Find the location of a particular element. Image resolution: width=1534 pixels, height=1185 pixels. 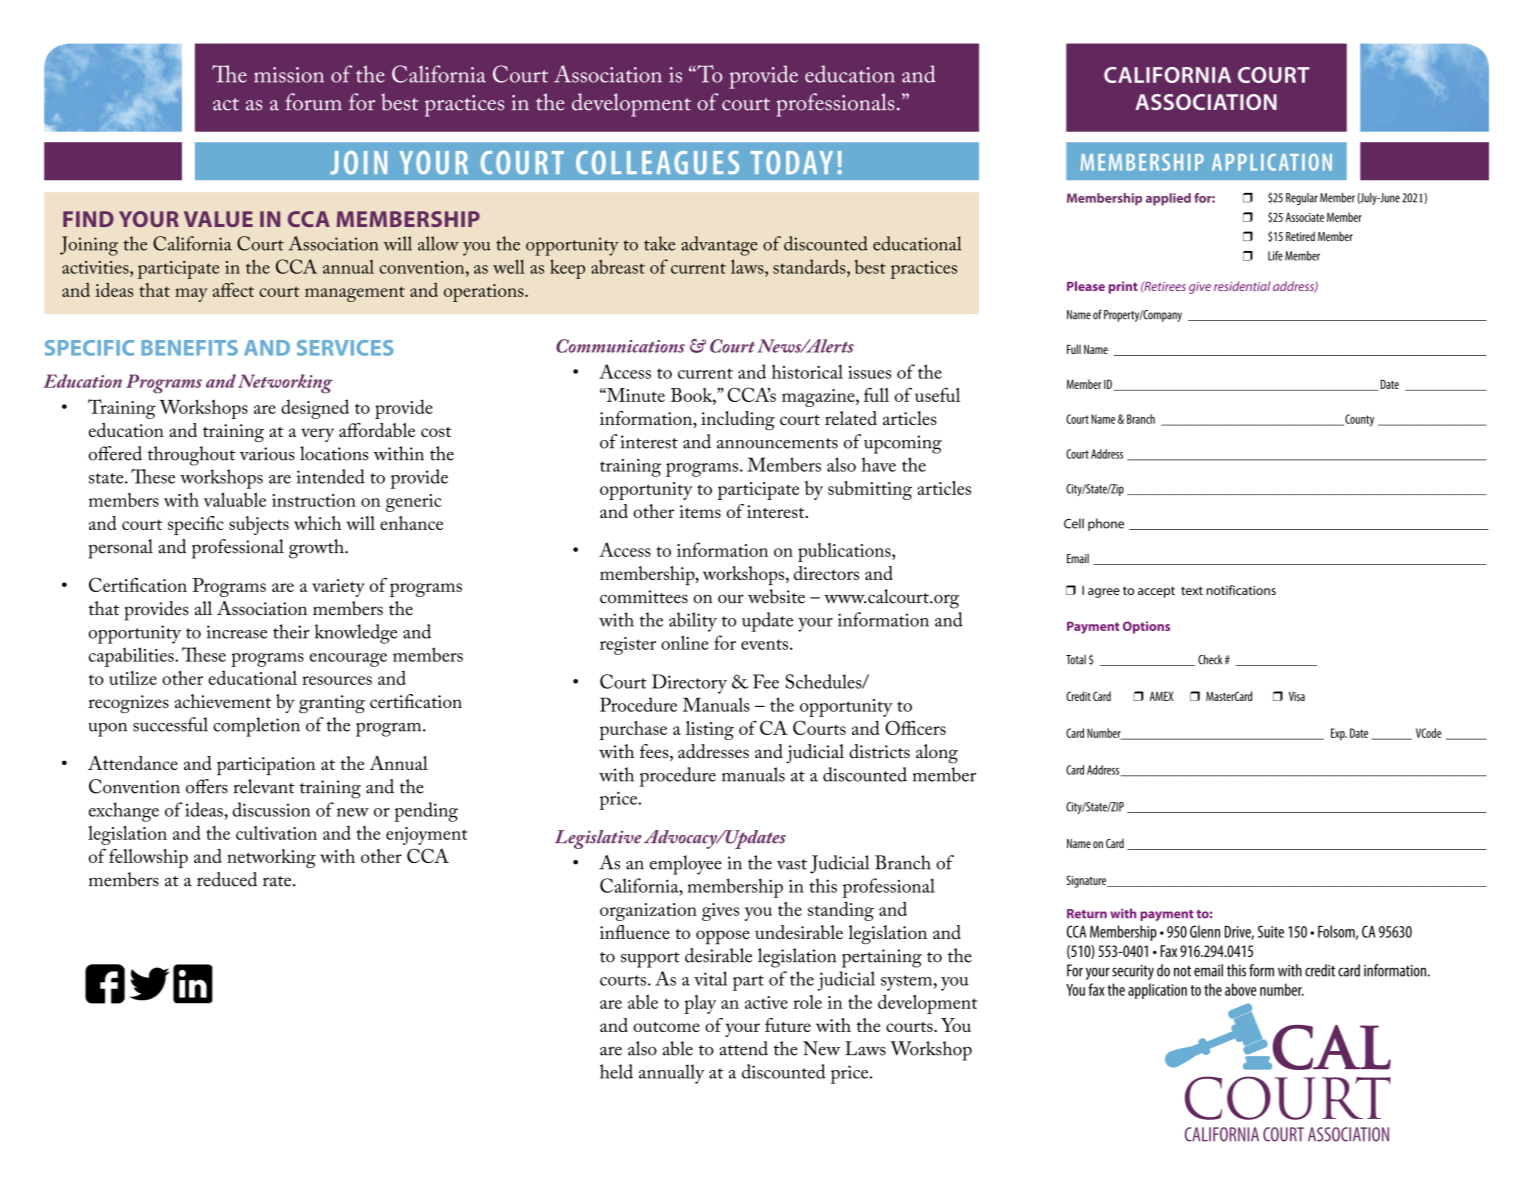

text is located at coordinates (1192, 590).
